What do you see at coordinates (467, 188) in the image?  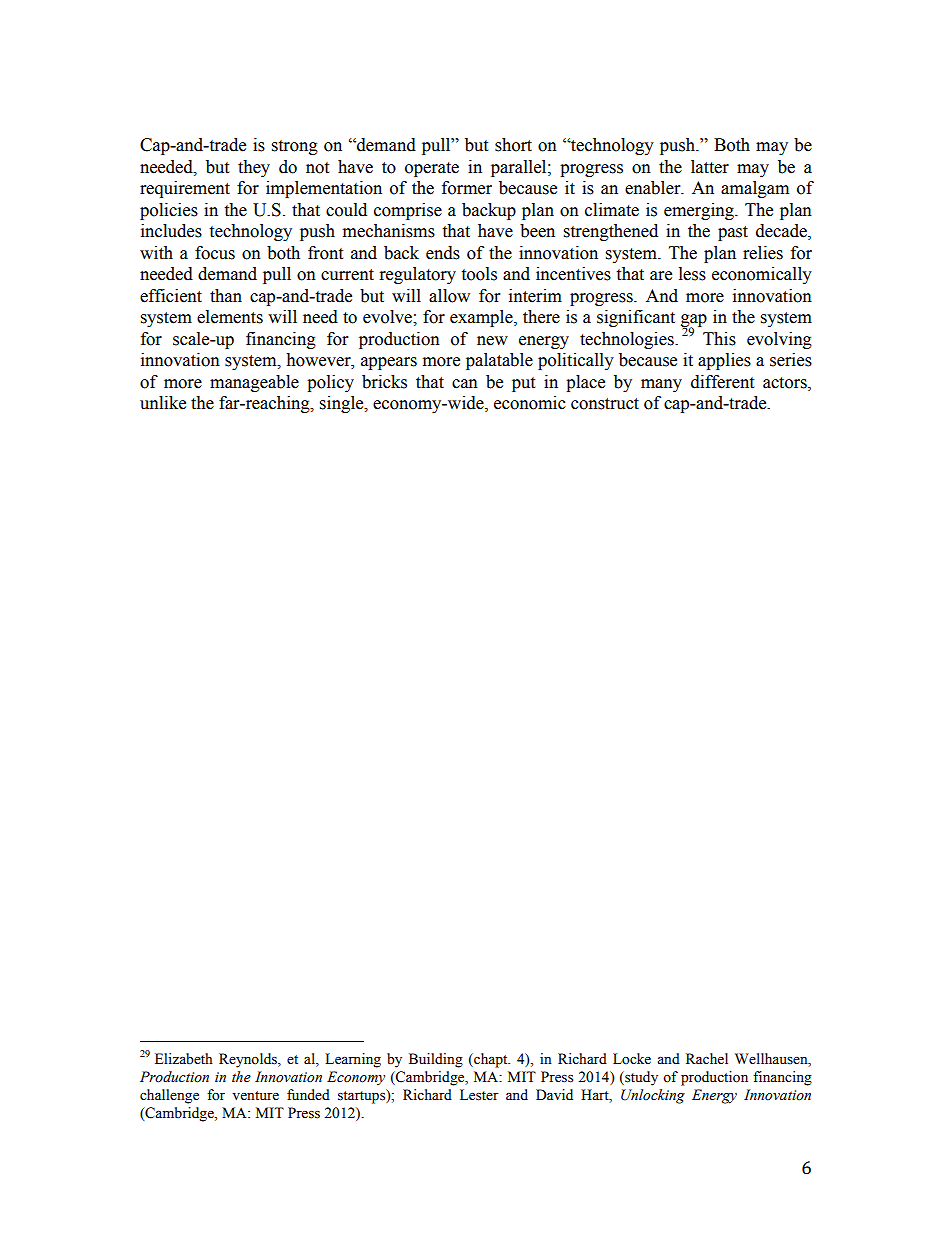 I see `former` at bounding box center [467, 188].
